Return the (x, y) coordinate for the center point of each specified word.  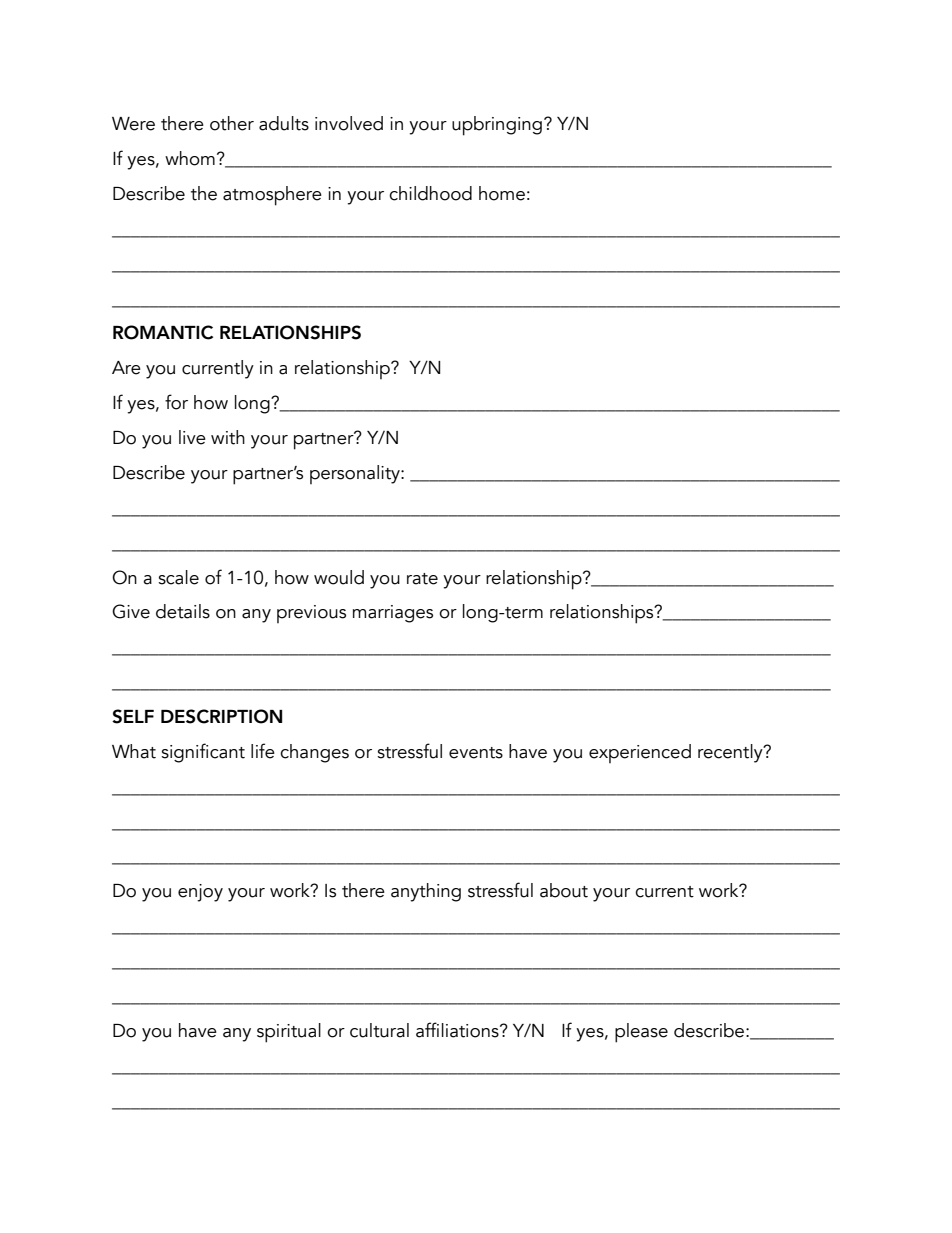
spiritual (289, 1033)
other (232, 123)
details (183, 611)
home (502, 193)
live (192, 437)
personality (356, 474)
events (476, 753)
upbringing (497, 126)
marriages (393, 614)
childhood (430, 193)
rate (422, 579)
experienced (640, 753)
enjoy (200, 893)
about (564, 890)
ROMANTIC (163, 332)
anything (426, 892)
